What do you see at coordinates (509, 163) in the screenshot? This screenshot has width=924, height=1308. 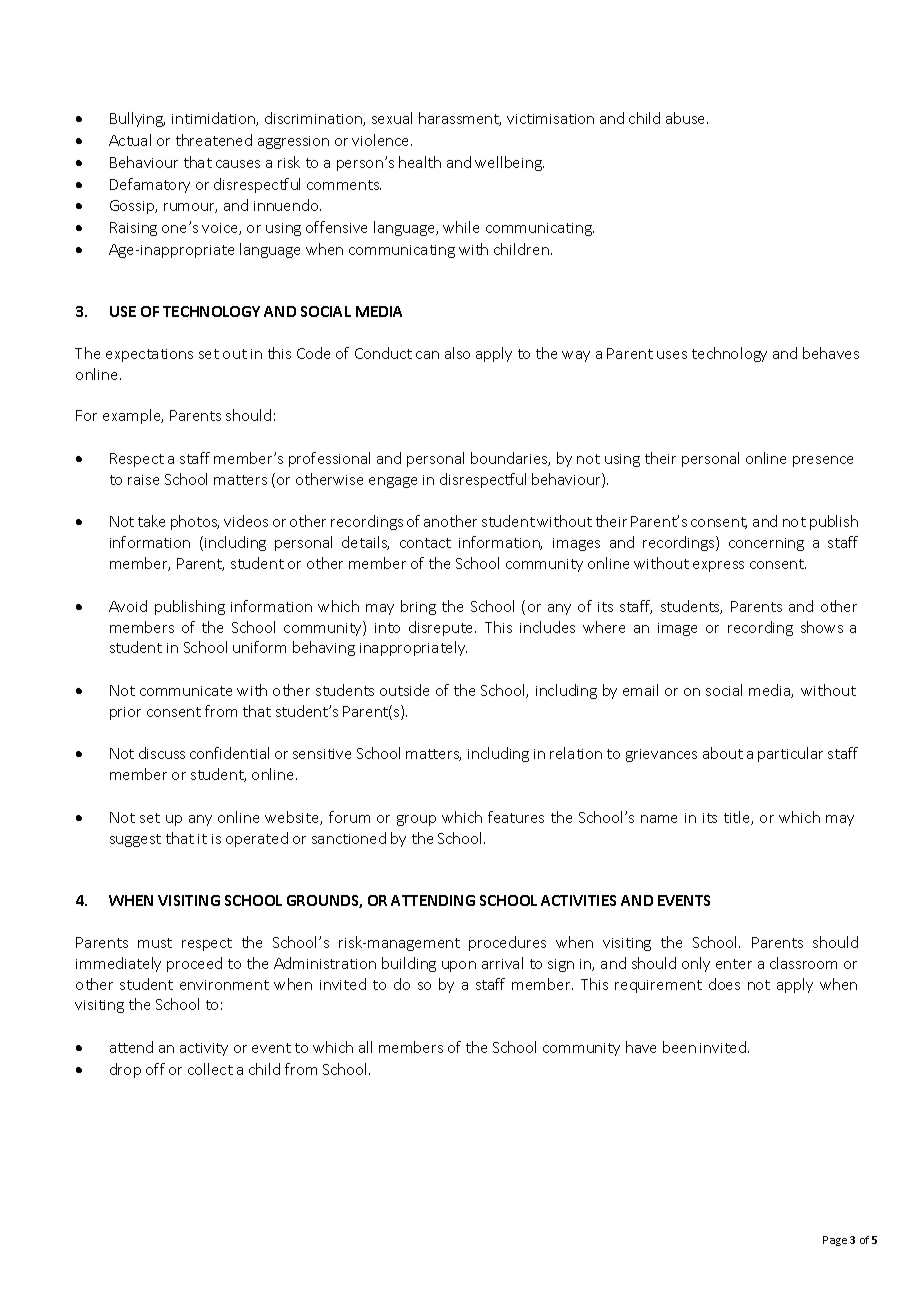 I see `wellbeing` at bounding box center [509, 163].
